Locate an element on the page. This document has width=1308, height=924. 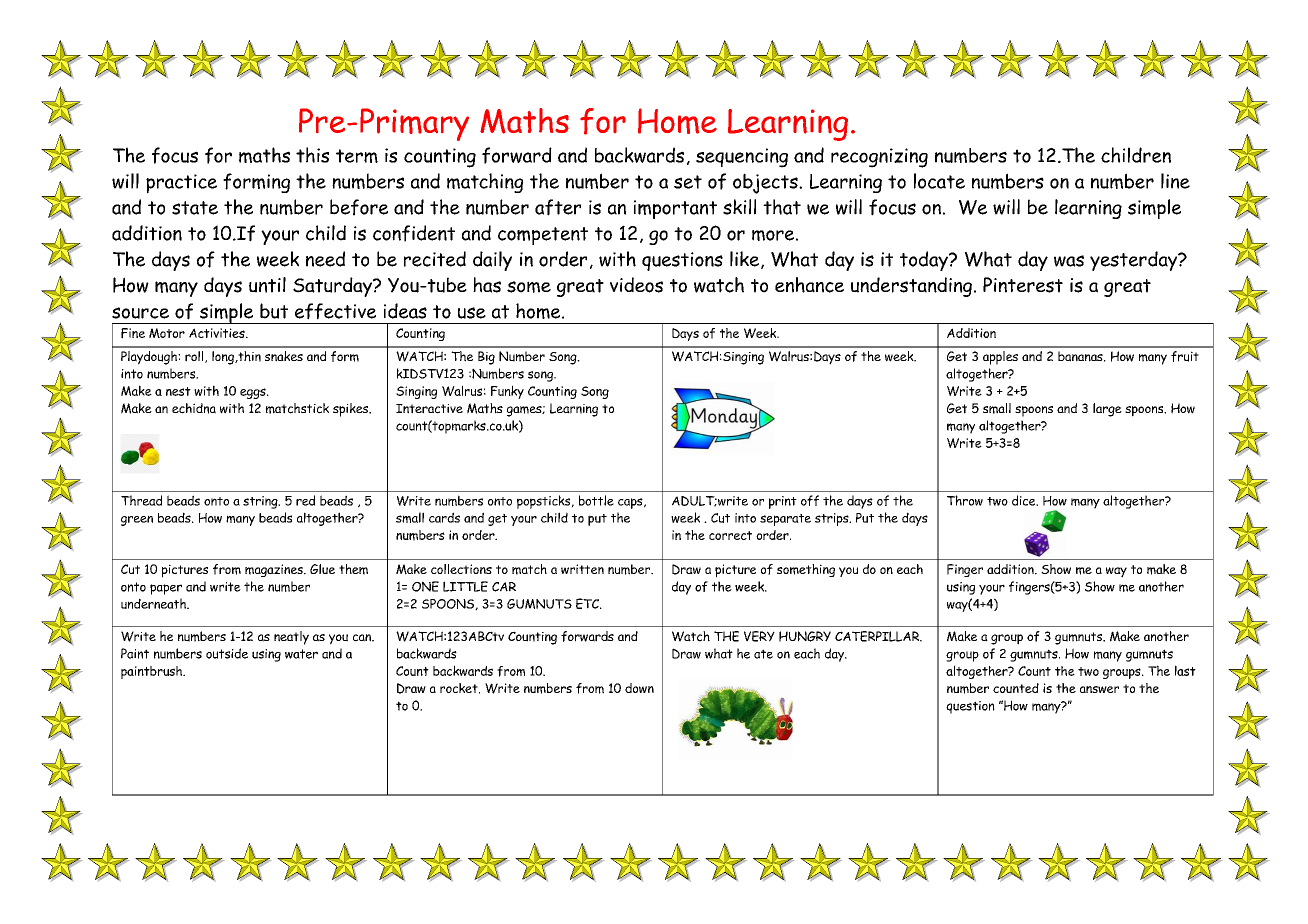
answer is located at coordinates (1099, 689).
